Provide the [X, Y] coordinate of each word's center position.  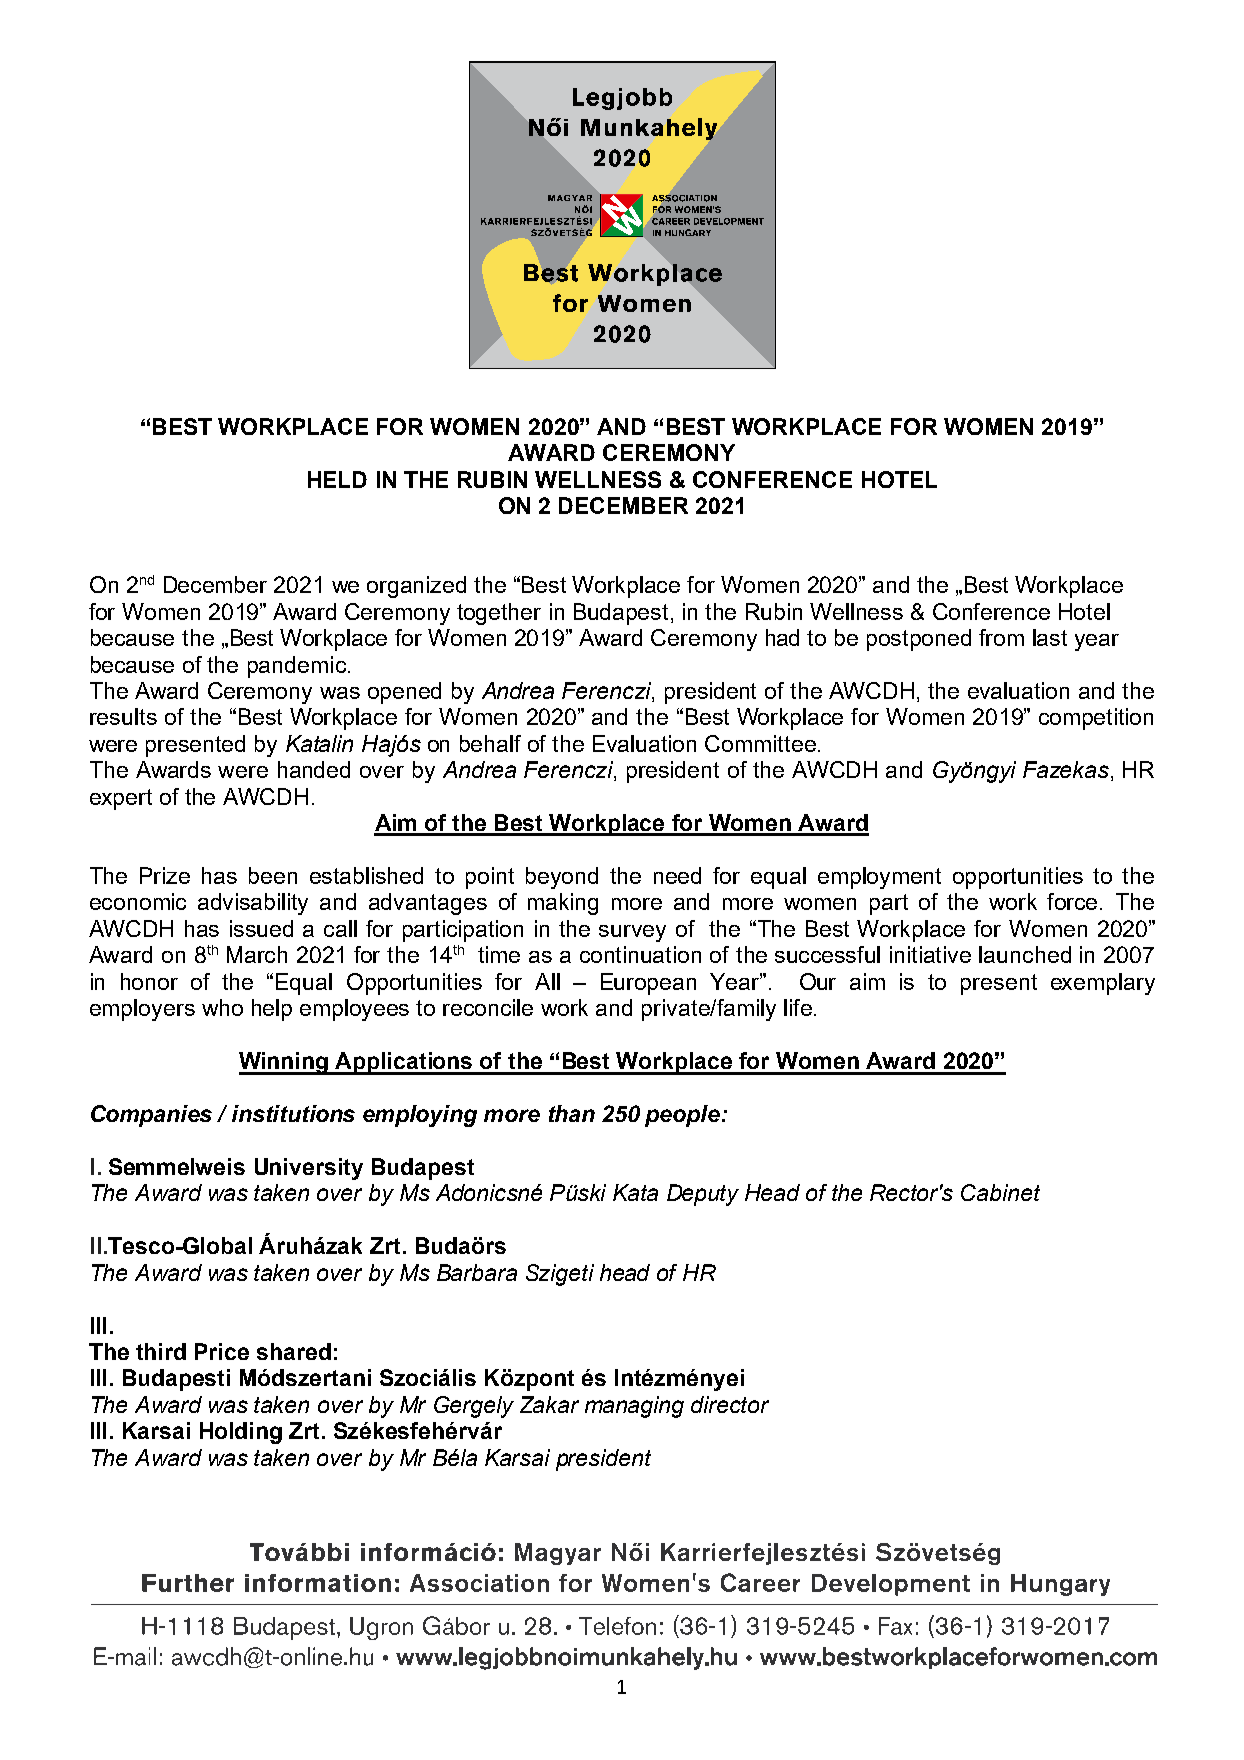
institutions [293, 1113]
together [499, 614]
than [572, 1113]
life [798, 1007]
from [1001, 637]
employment [879, 878]
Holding [241, 1433]
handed [314, 769]
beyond [562, 878]
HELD [337, 479]
